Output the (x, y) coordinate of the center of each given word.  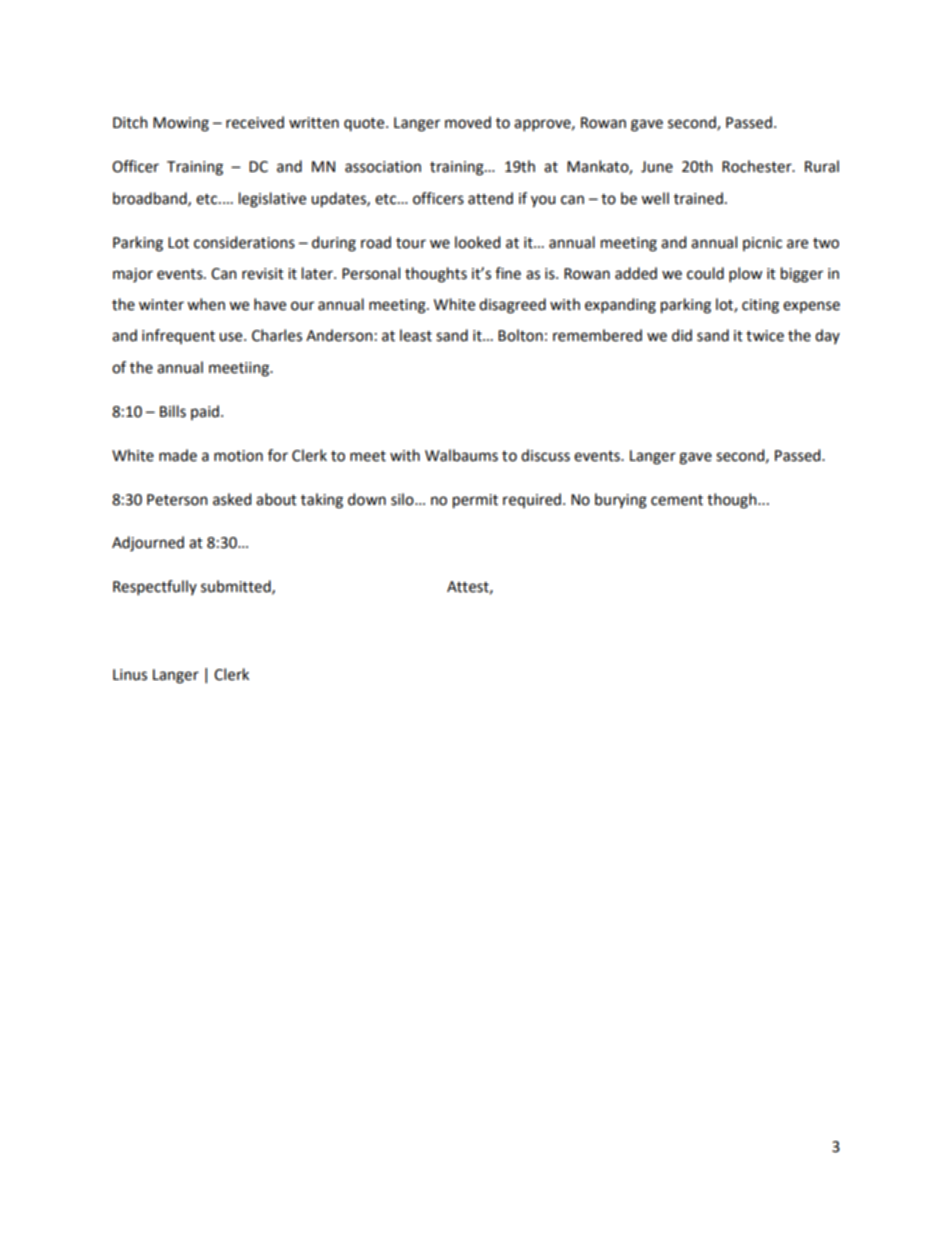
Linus (130, 675)
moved (468, 122)
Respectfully (155, 587)
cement (677, 500)
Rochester (758, 166)
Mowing (181, 124)
